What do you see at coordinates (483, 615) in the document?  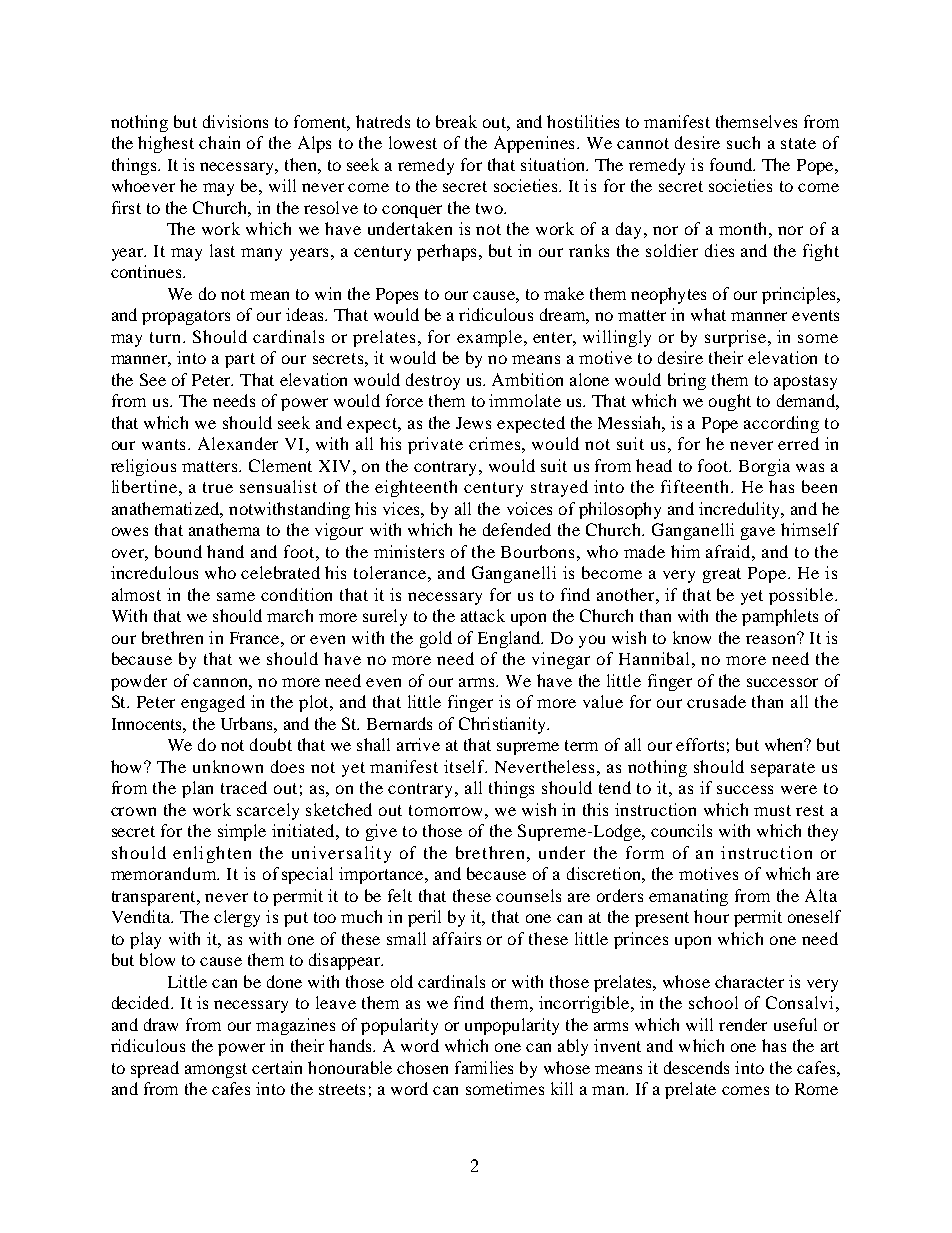 I see `attack` at bounding box center [483, 615].
